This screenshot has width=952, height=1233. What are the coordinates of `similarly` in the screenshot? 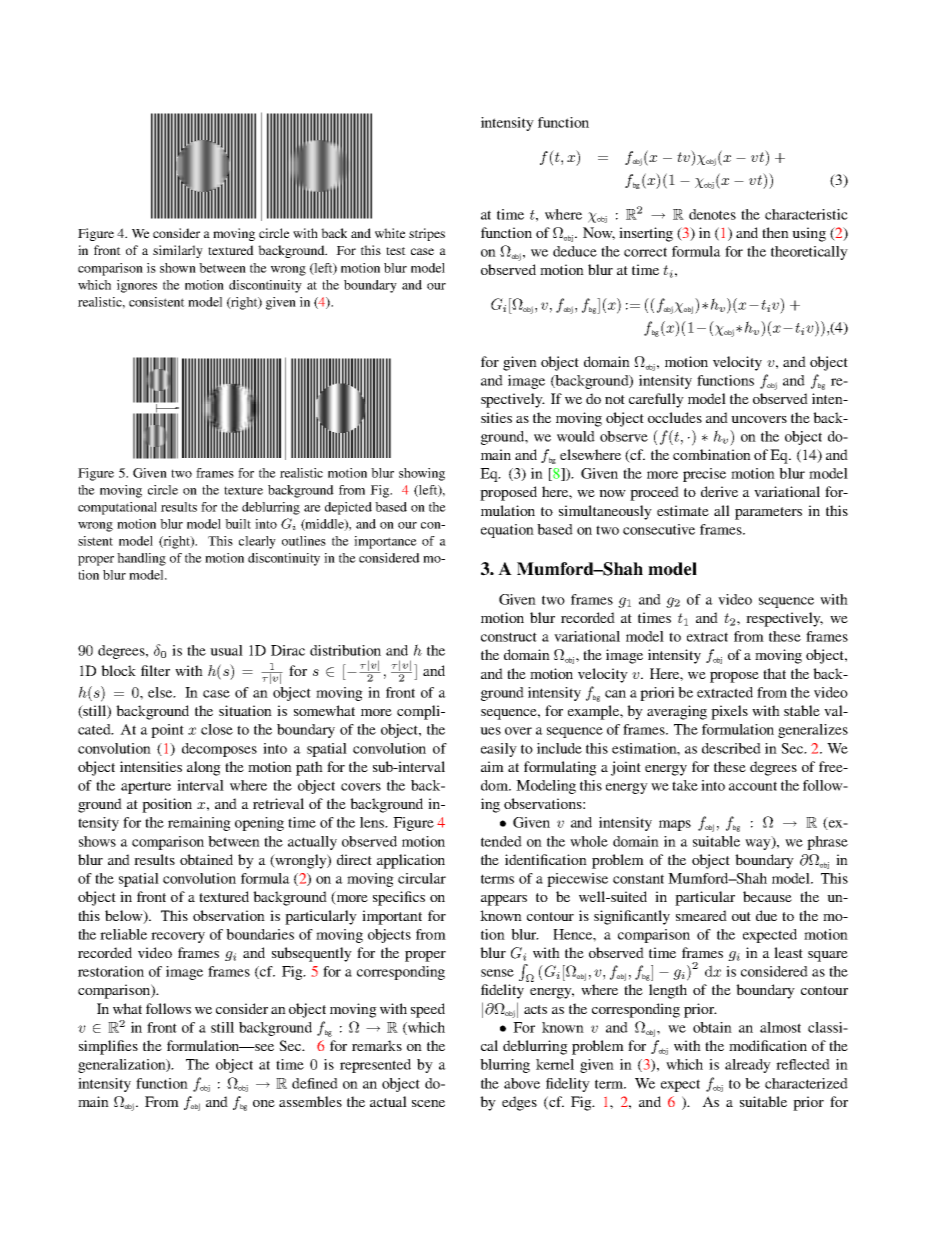 It's located at (178, 251).
